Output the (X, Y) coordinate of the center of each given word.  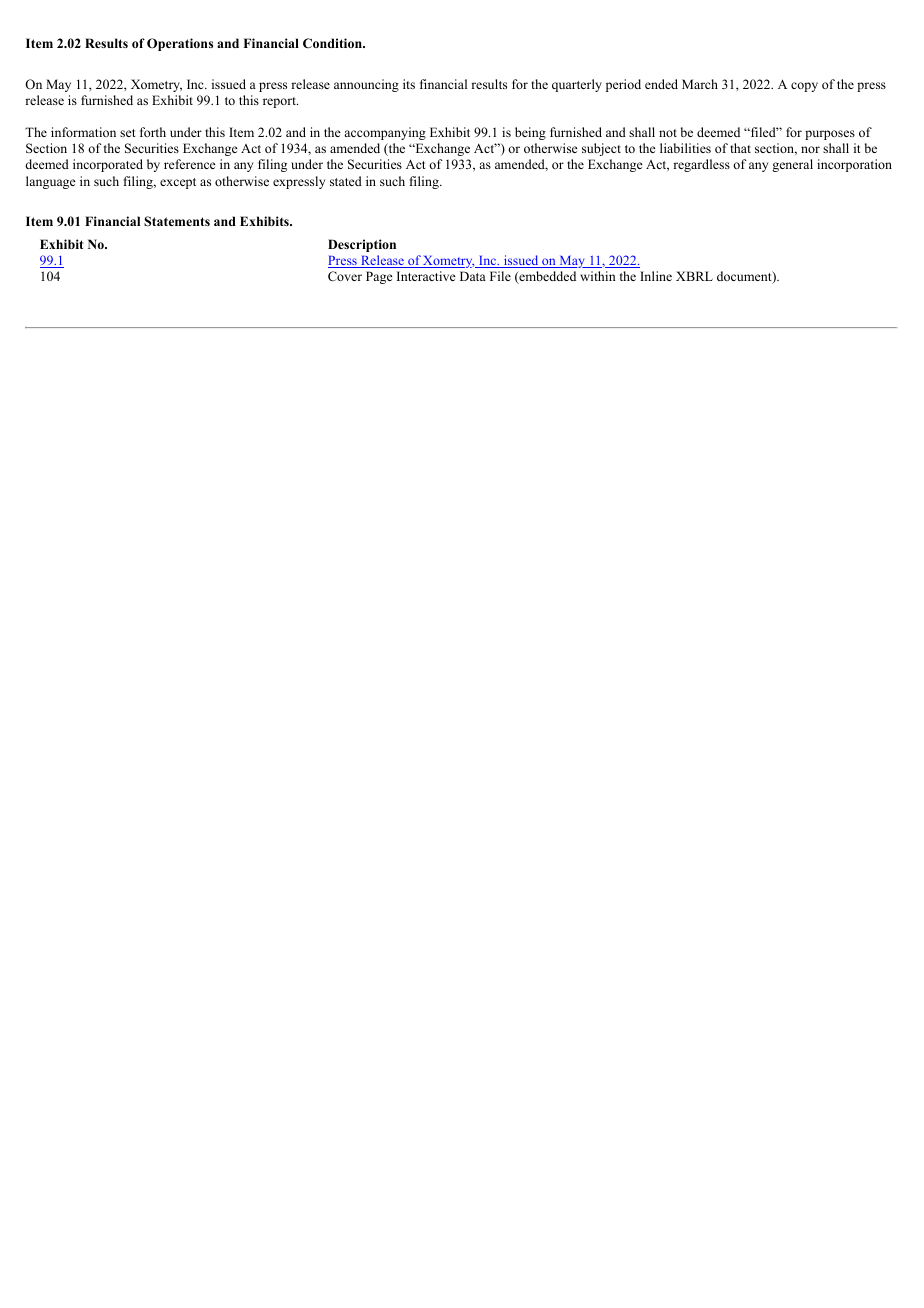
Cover (345, 276)
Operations (180, 44)
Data (473, 276)
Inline (656, 276)
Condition (333, 43)
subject (601, 149)
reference (190, 164)
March (700, 84)
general (792, 165)
